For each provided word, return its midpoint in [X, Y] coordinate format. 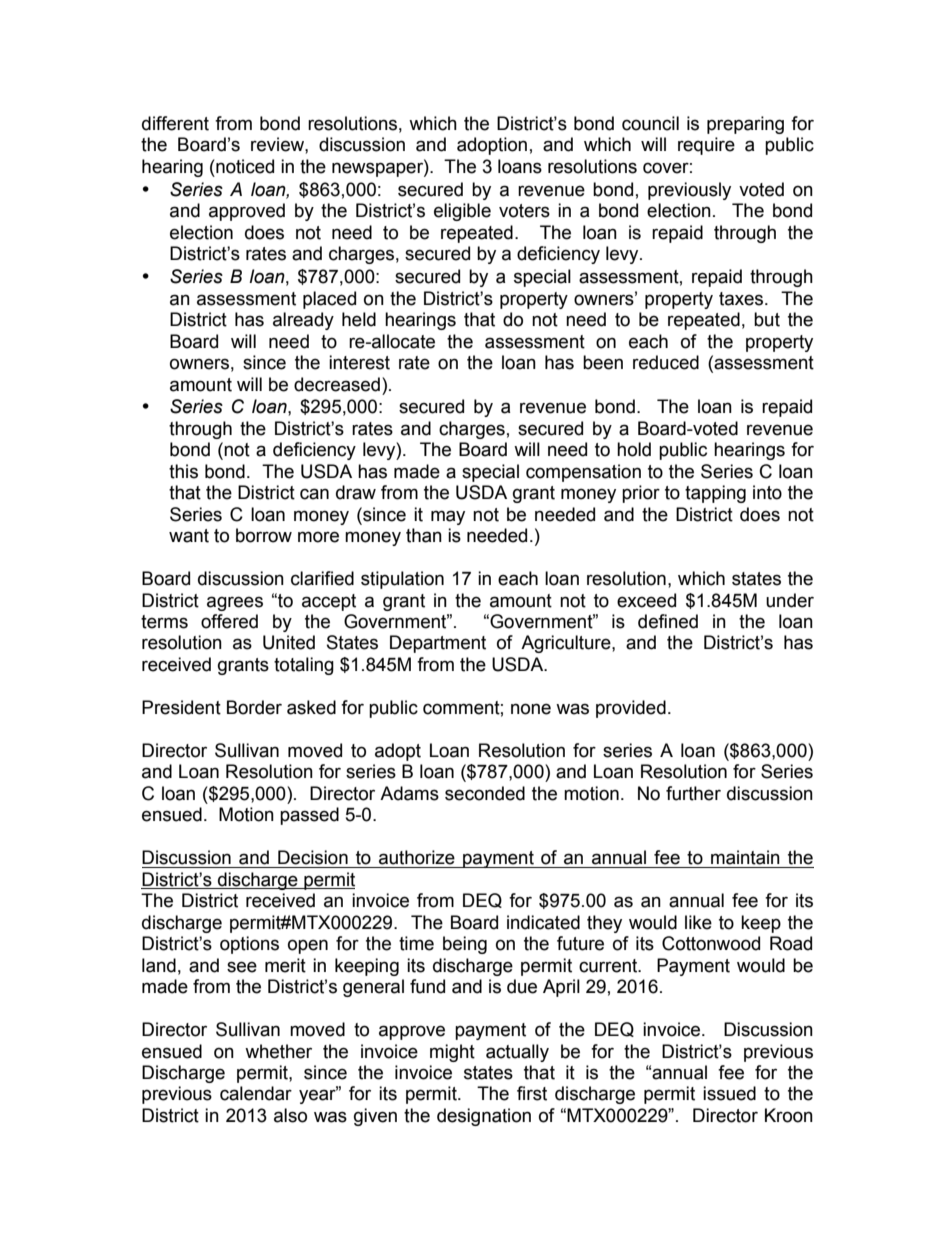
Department [438, 644]
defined [668, 621]
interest [359, 362]
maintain [745, 857]
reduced [666, 362]
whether [278, 1051]
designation [484, 1117]
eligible [462, 212]
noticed [244, 166]
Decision [313, 857]
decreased [337, 384]
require [706, 146]
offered [229, 621]
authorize [417, 857]
